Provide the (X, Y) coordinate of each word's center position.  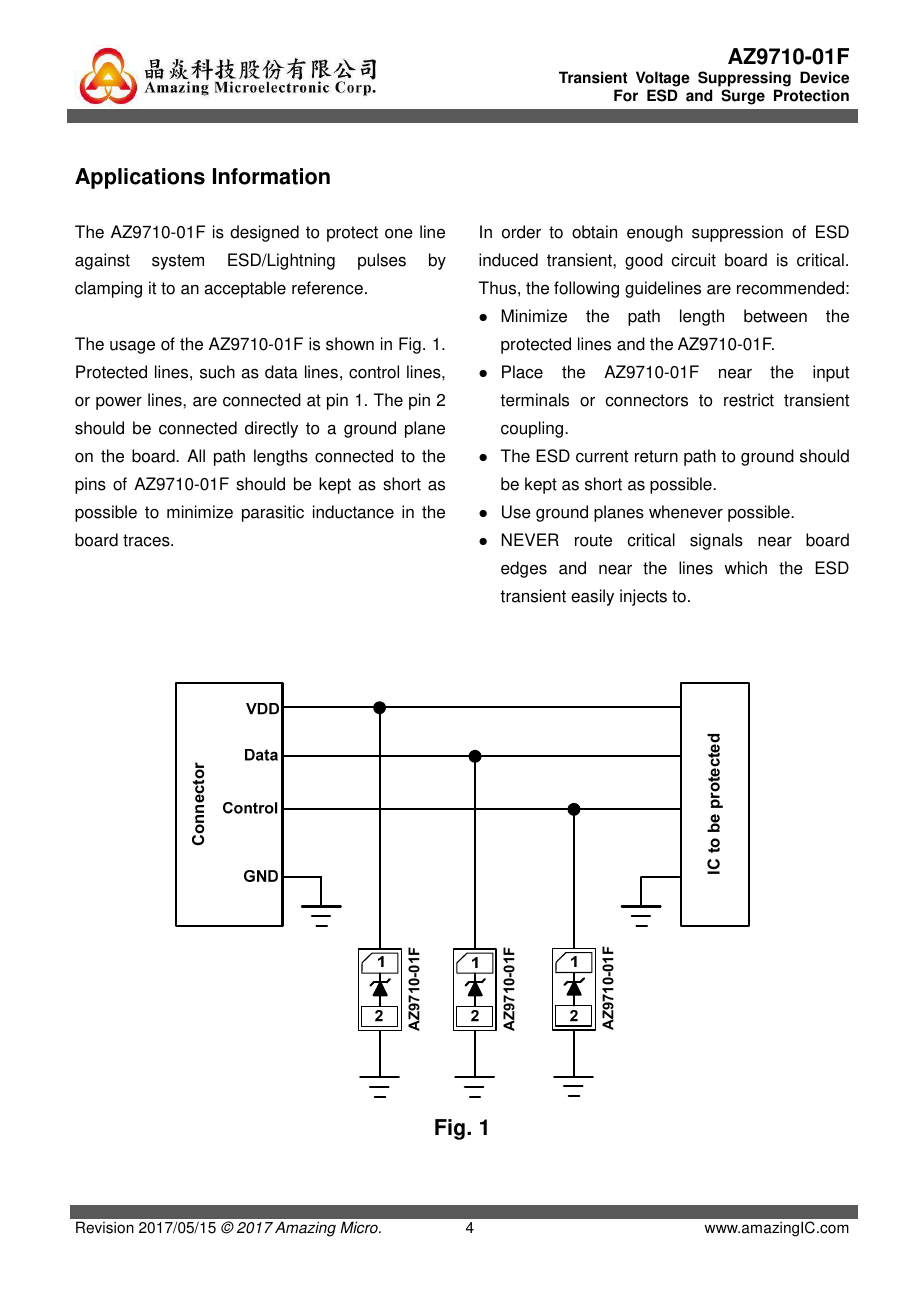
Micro (360, 1227)
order (521, 232)
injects (643, 597)
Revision (105, 1227)
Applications (140, 178)
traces (147, 540)
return (656, 456)
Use (516, 512)
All (196, 455)
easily (592, 597)
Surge (743, 97)
